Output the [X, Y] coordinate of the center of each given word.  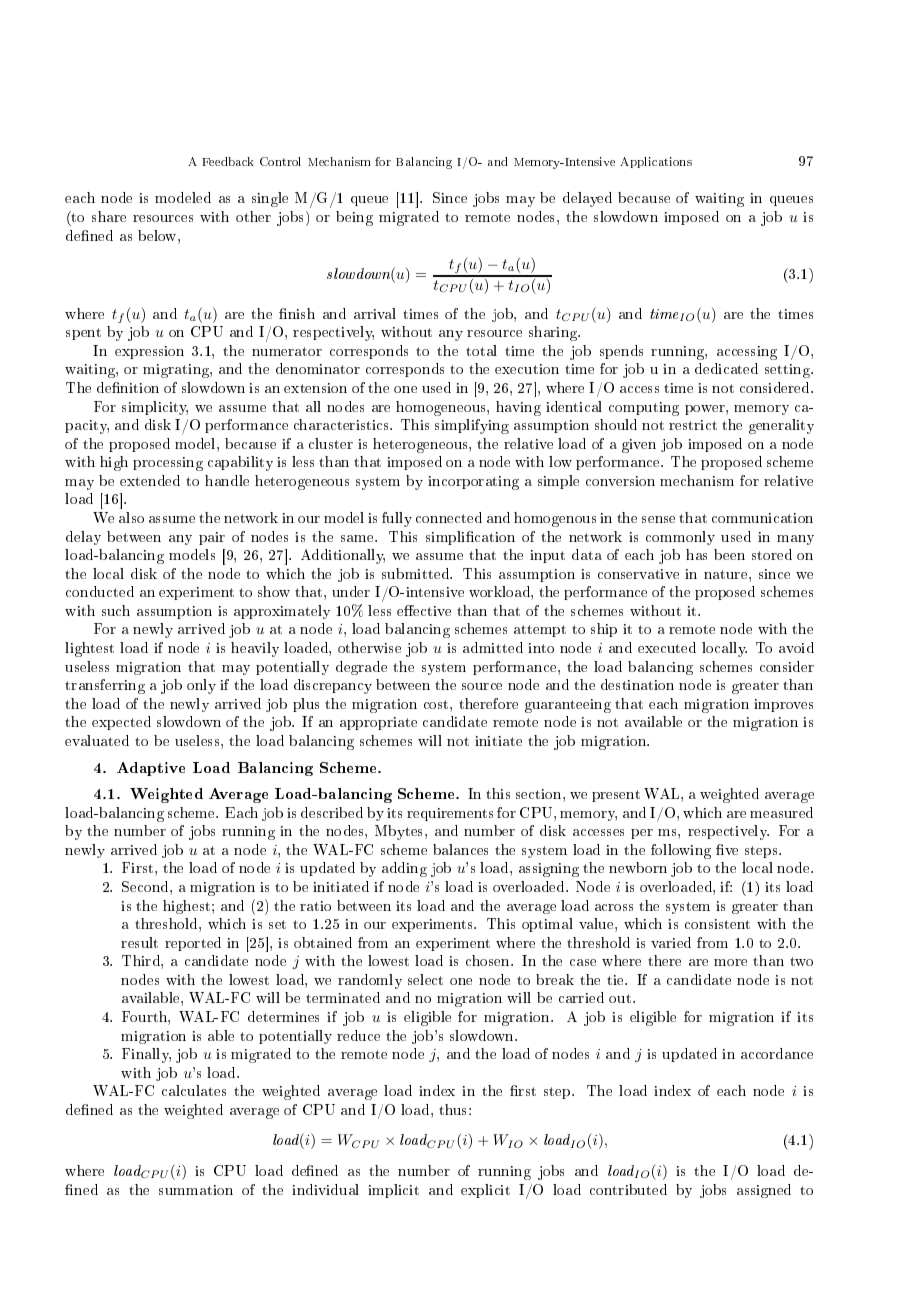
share [109, 216]
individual [325, 1189]
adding [404, 869]
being [354, 218]
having [518, 408]
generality [781, 426]
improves [783, 705]
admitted [493, 647]
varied [671, 942]
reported [193, 944]
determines [283, 1016]
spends [621, 352]
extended [150, 480]
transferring [105, 686]
